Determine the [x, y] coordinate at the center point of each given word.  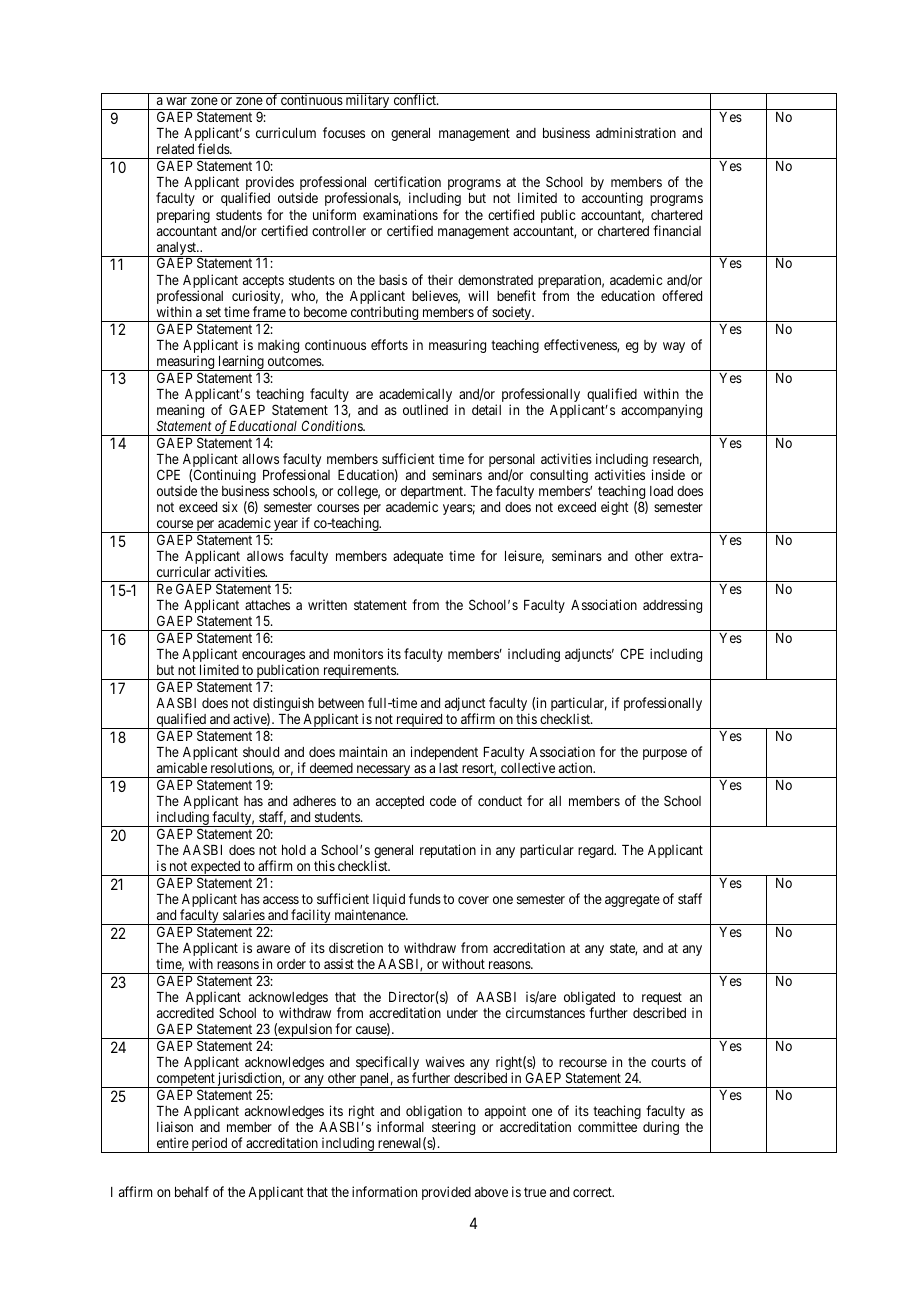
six [230, 506]
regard [597, 851]
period [209, 1145]
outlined [425, 409]
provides [269, 184]
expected [216, 868]
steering [453, 1129]
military [367, 102]
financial [677, 230]
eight [615, 508]
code [443, 801]
